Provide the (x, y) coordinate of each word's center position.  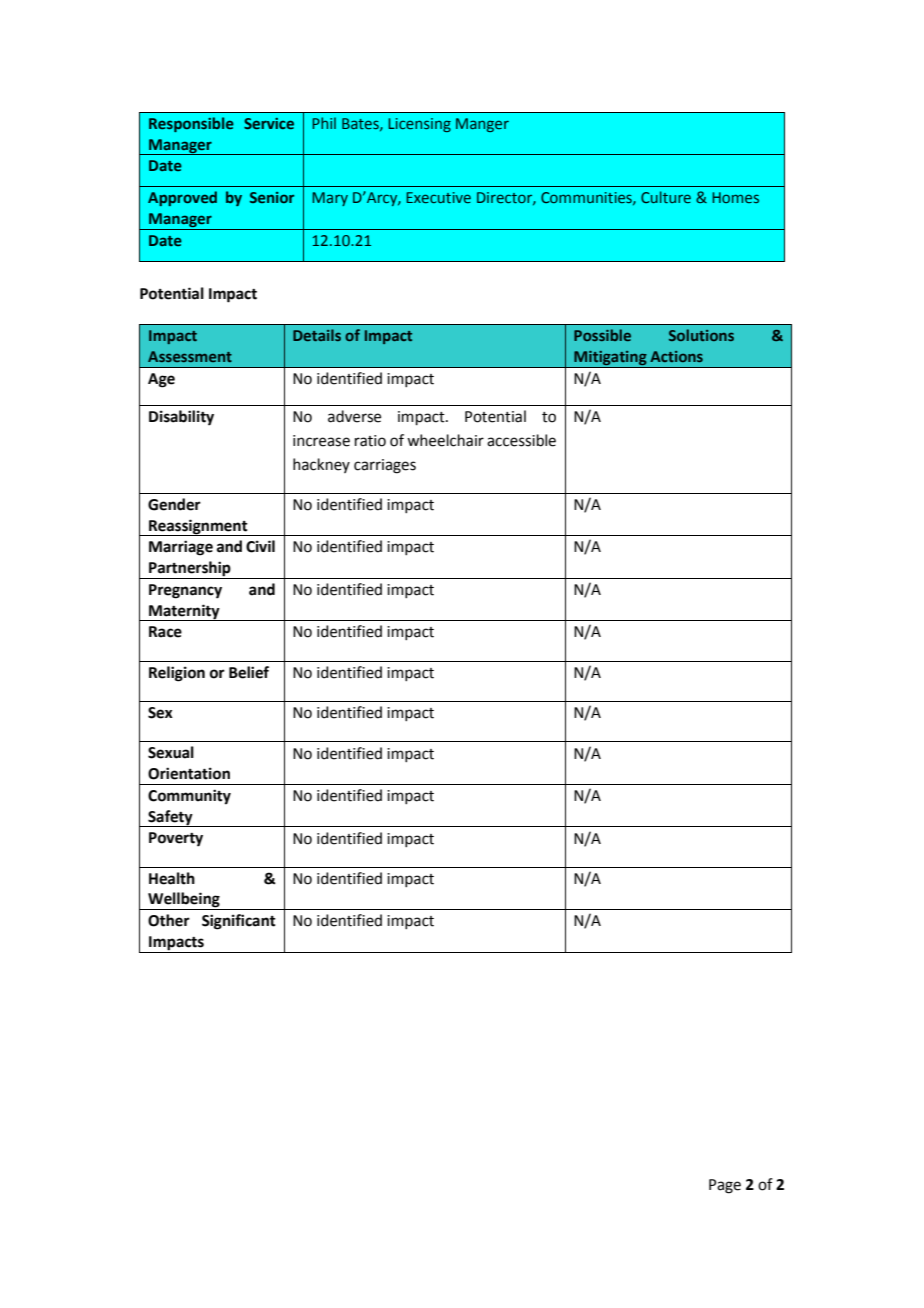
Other (169, 920)
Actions (676, 356)
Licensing (419, 125)
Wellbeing (184, 901)
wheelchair (445, 440)
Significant (239, 922)
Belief (249, 672)
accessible (521, 440)
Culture (666, 197)
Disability (181, 418)
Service (269, 123)
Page (725, 1186)
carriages (385, 466)
